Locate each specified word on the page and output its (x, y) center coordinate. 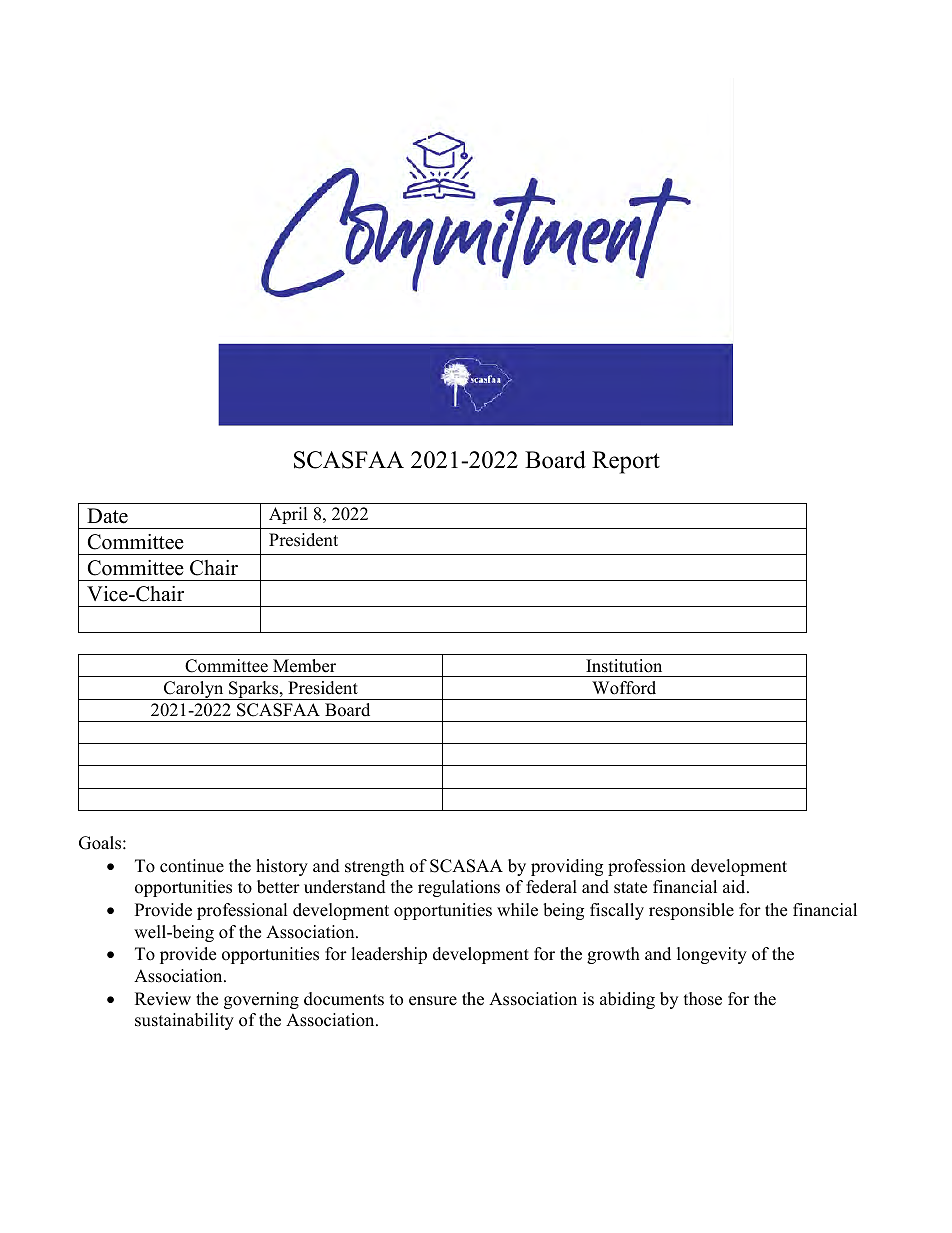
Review (163, 999)
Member (304, 666)
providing (567, 867)
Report (626, 462)
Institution (624, 666)
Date (107, 516)
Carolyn (194, 690)
